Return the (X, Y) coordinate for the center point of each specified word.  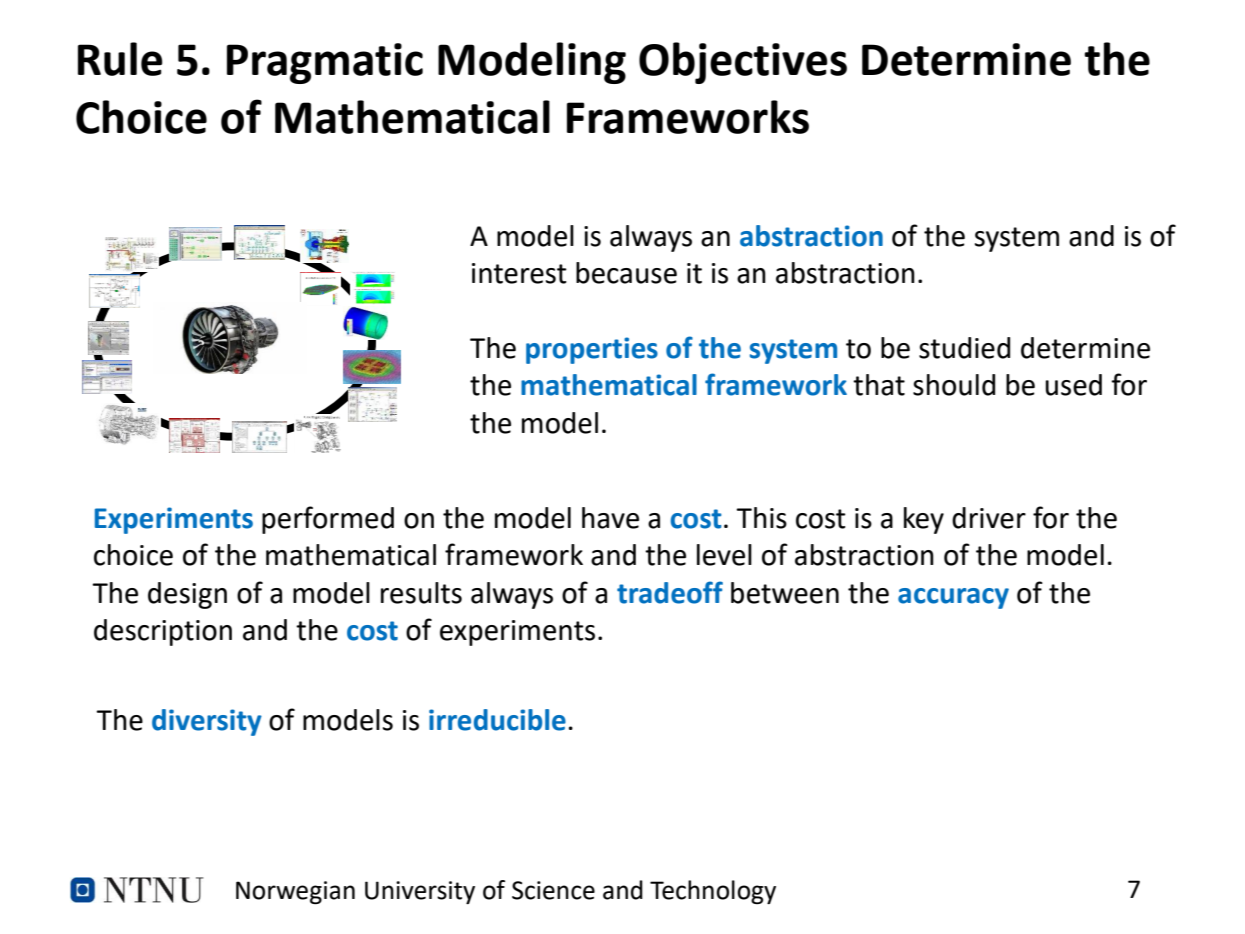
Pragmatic (325, 63)
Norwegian (295, 892)
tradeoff (670, 592)
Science (553, 890)
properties (592, 350)
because (626, 273)
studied (964, 348)
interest (519, 273)
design (187, 595)
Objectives (743, 63)
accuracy (953, 598)
